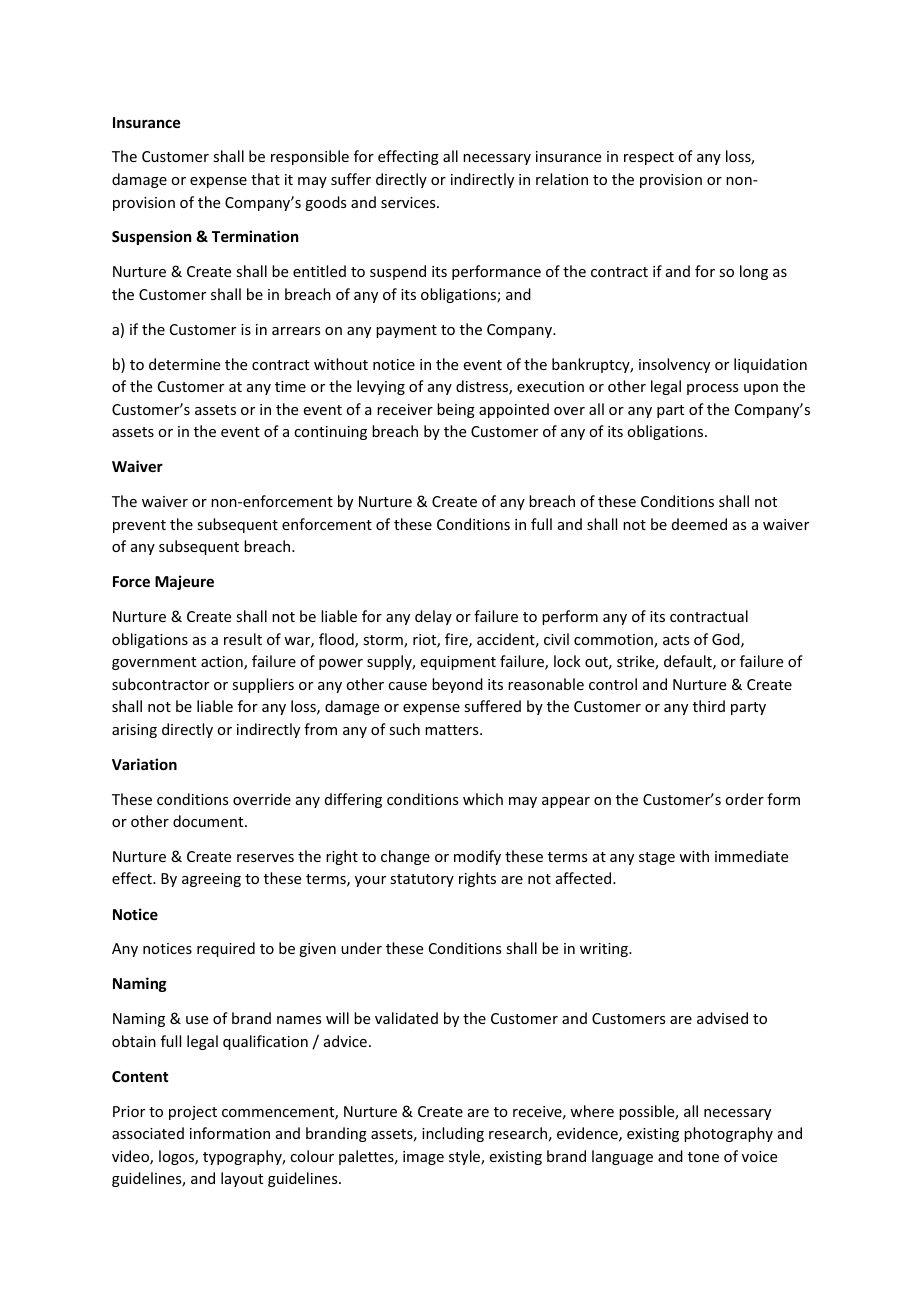 The height and width of the screenshot is (1308, 924). I want to click on Majeure, so click(184, 582).
